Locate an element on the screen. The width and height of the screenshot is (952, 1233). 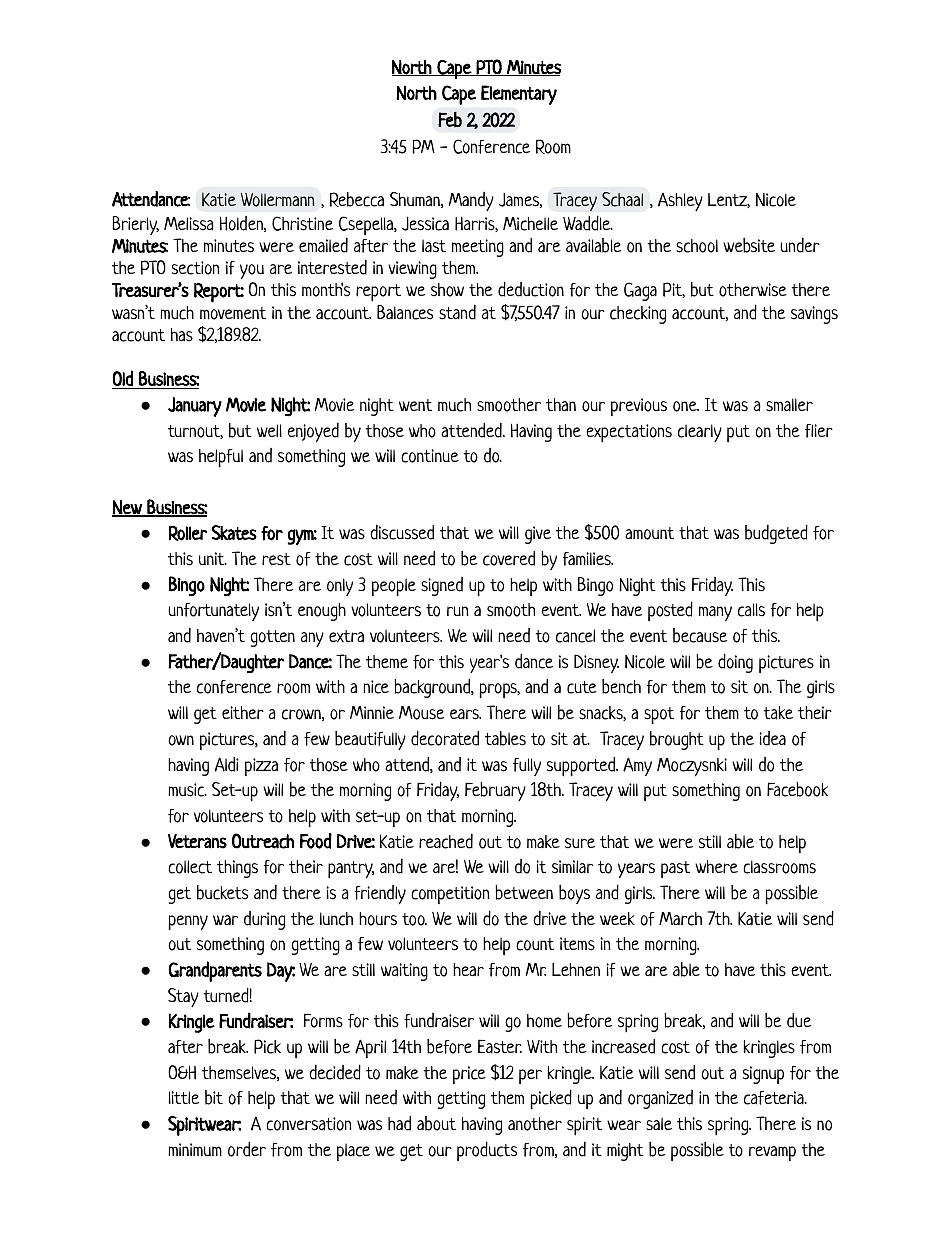
January is located at coordinates (195, 407).
